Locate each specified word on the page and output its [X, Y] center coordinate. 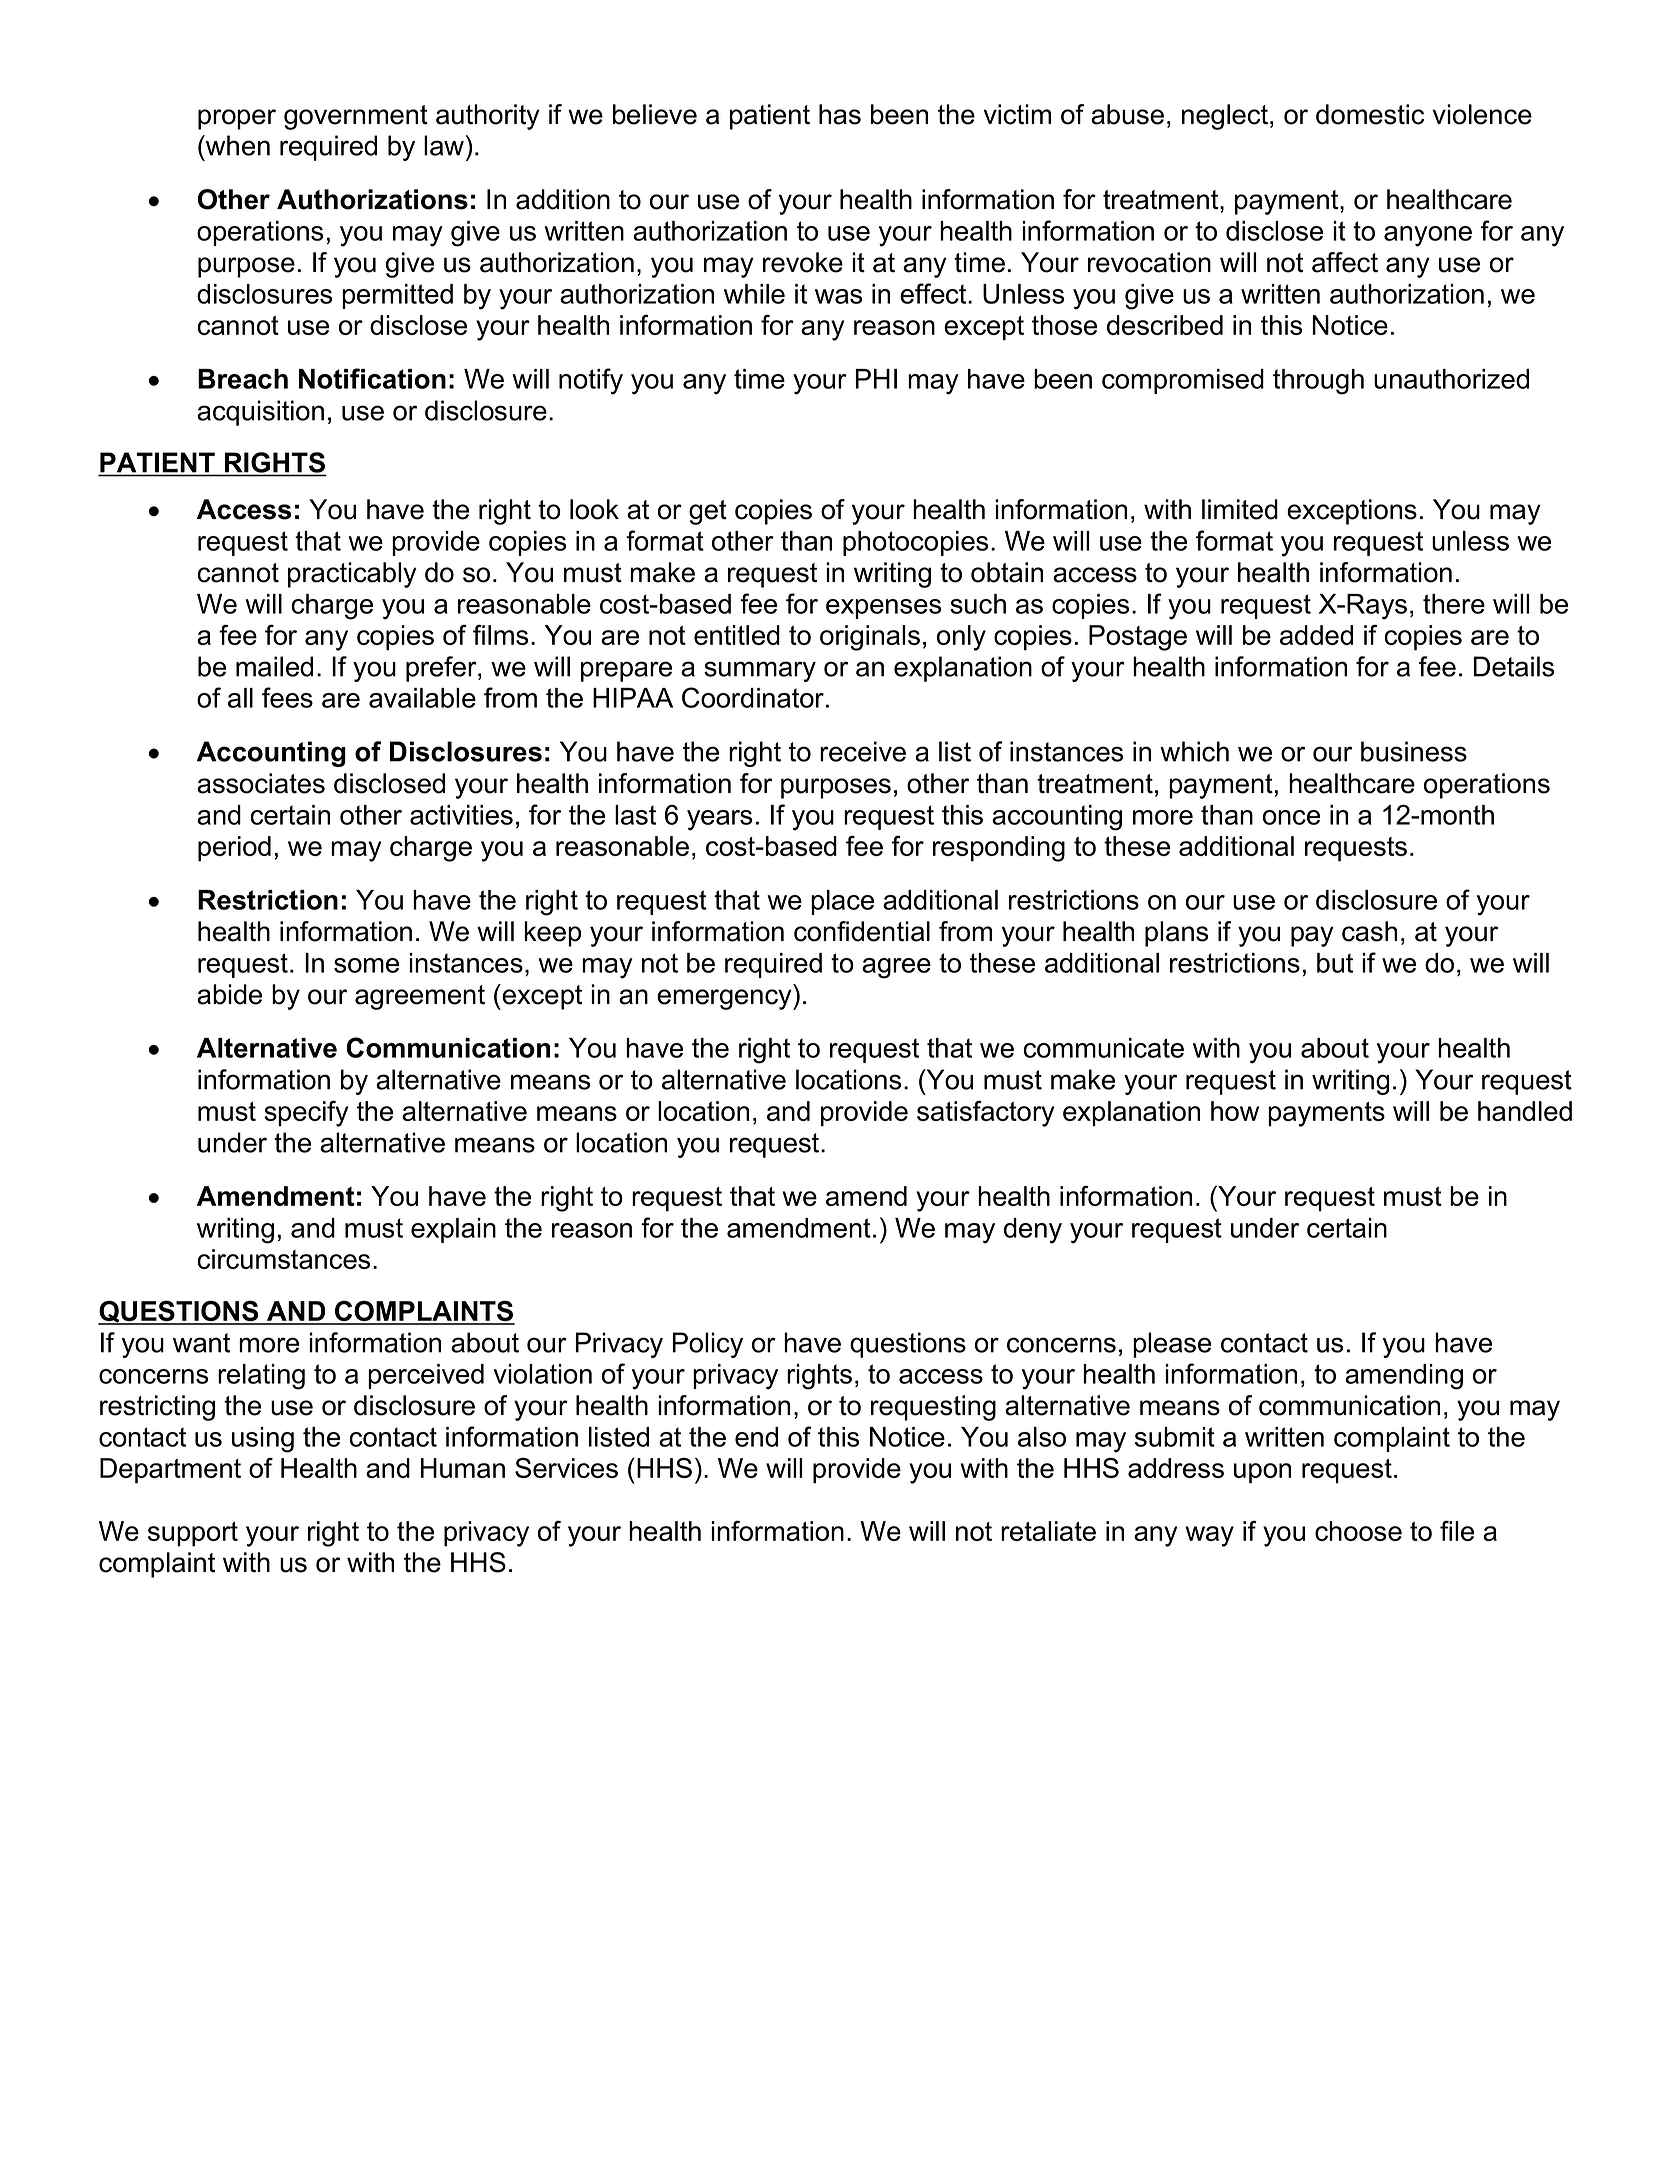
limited [1240, 509]
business [1414, 751]
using [263, 1440]
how [1235, 1111]
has [840, 114]
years [719, 820]
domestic [1370, 114]
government [356, 117]
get [708, 512]
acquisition [260, 413]
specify [306, 1114]
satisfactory [985, 1114]
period [234, 849]
